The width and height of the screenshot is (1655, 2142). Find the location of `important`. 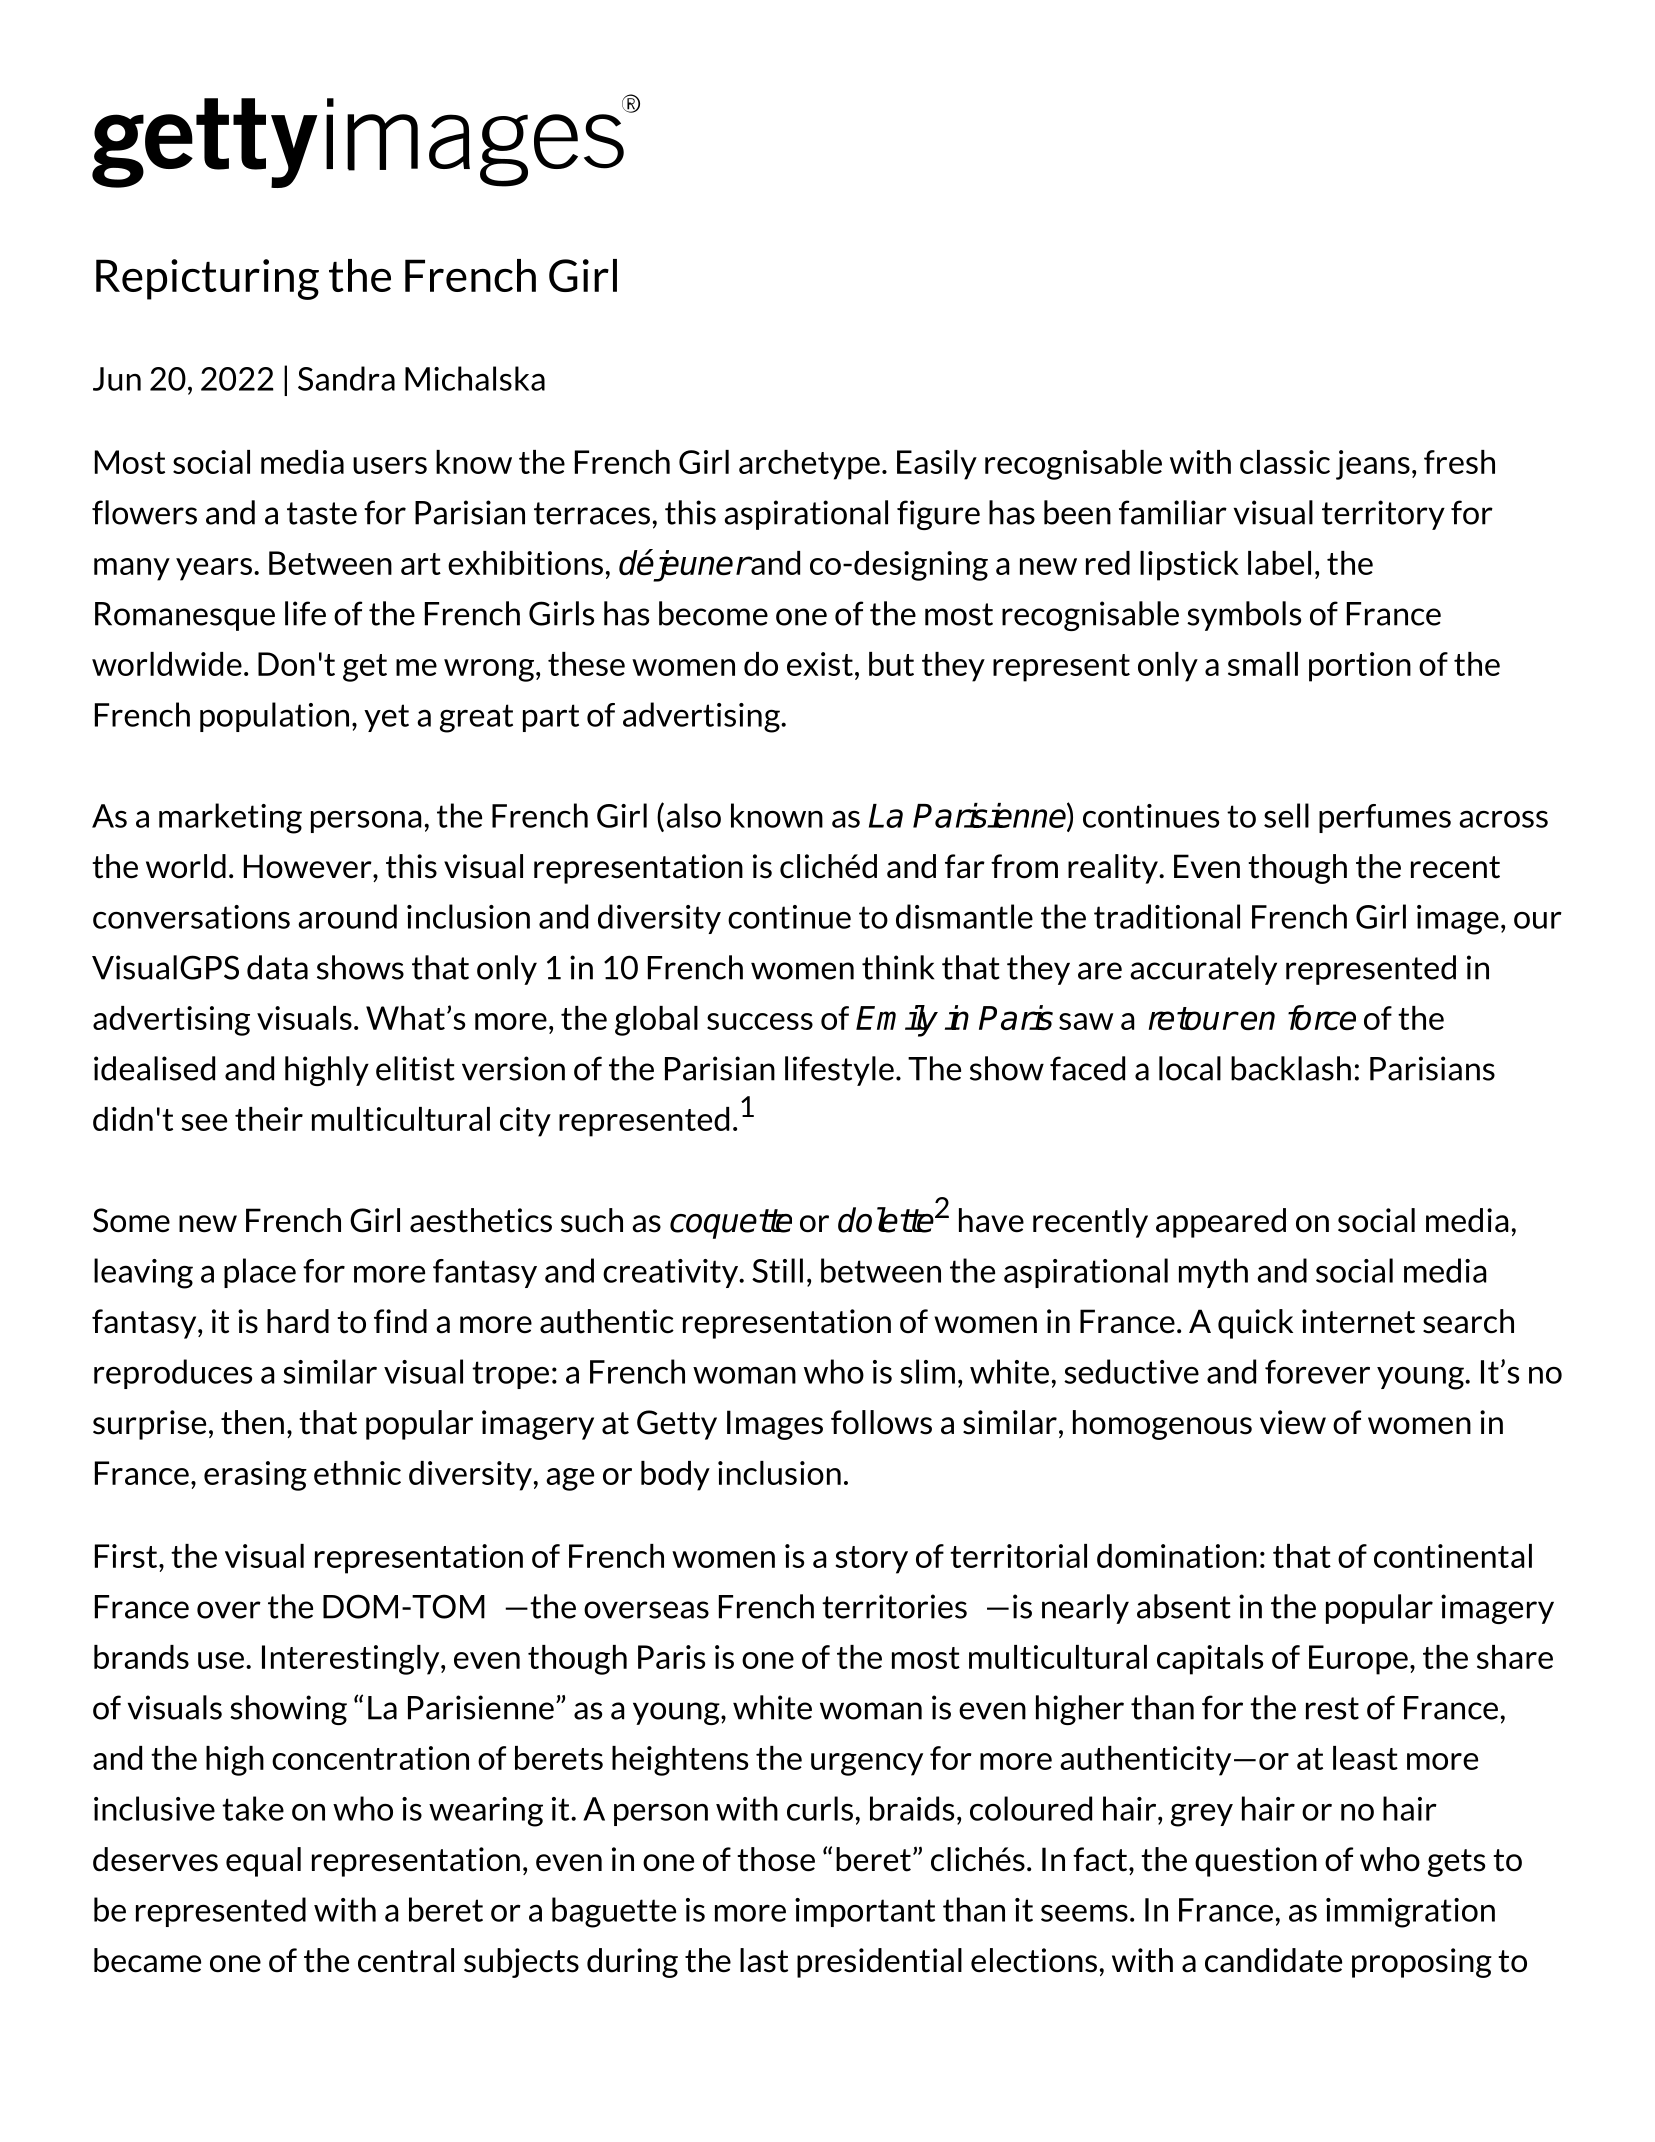

important is located at coordinates (865, 1912).
